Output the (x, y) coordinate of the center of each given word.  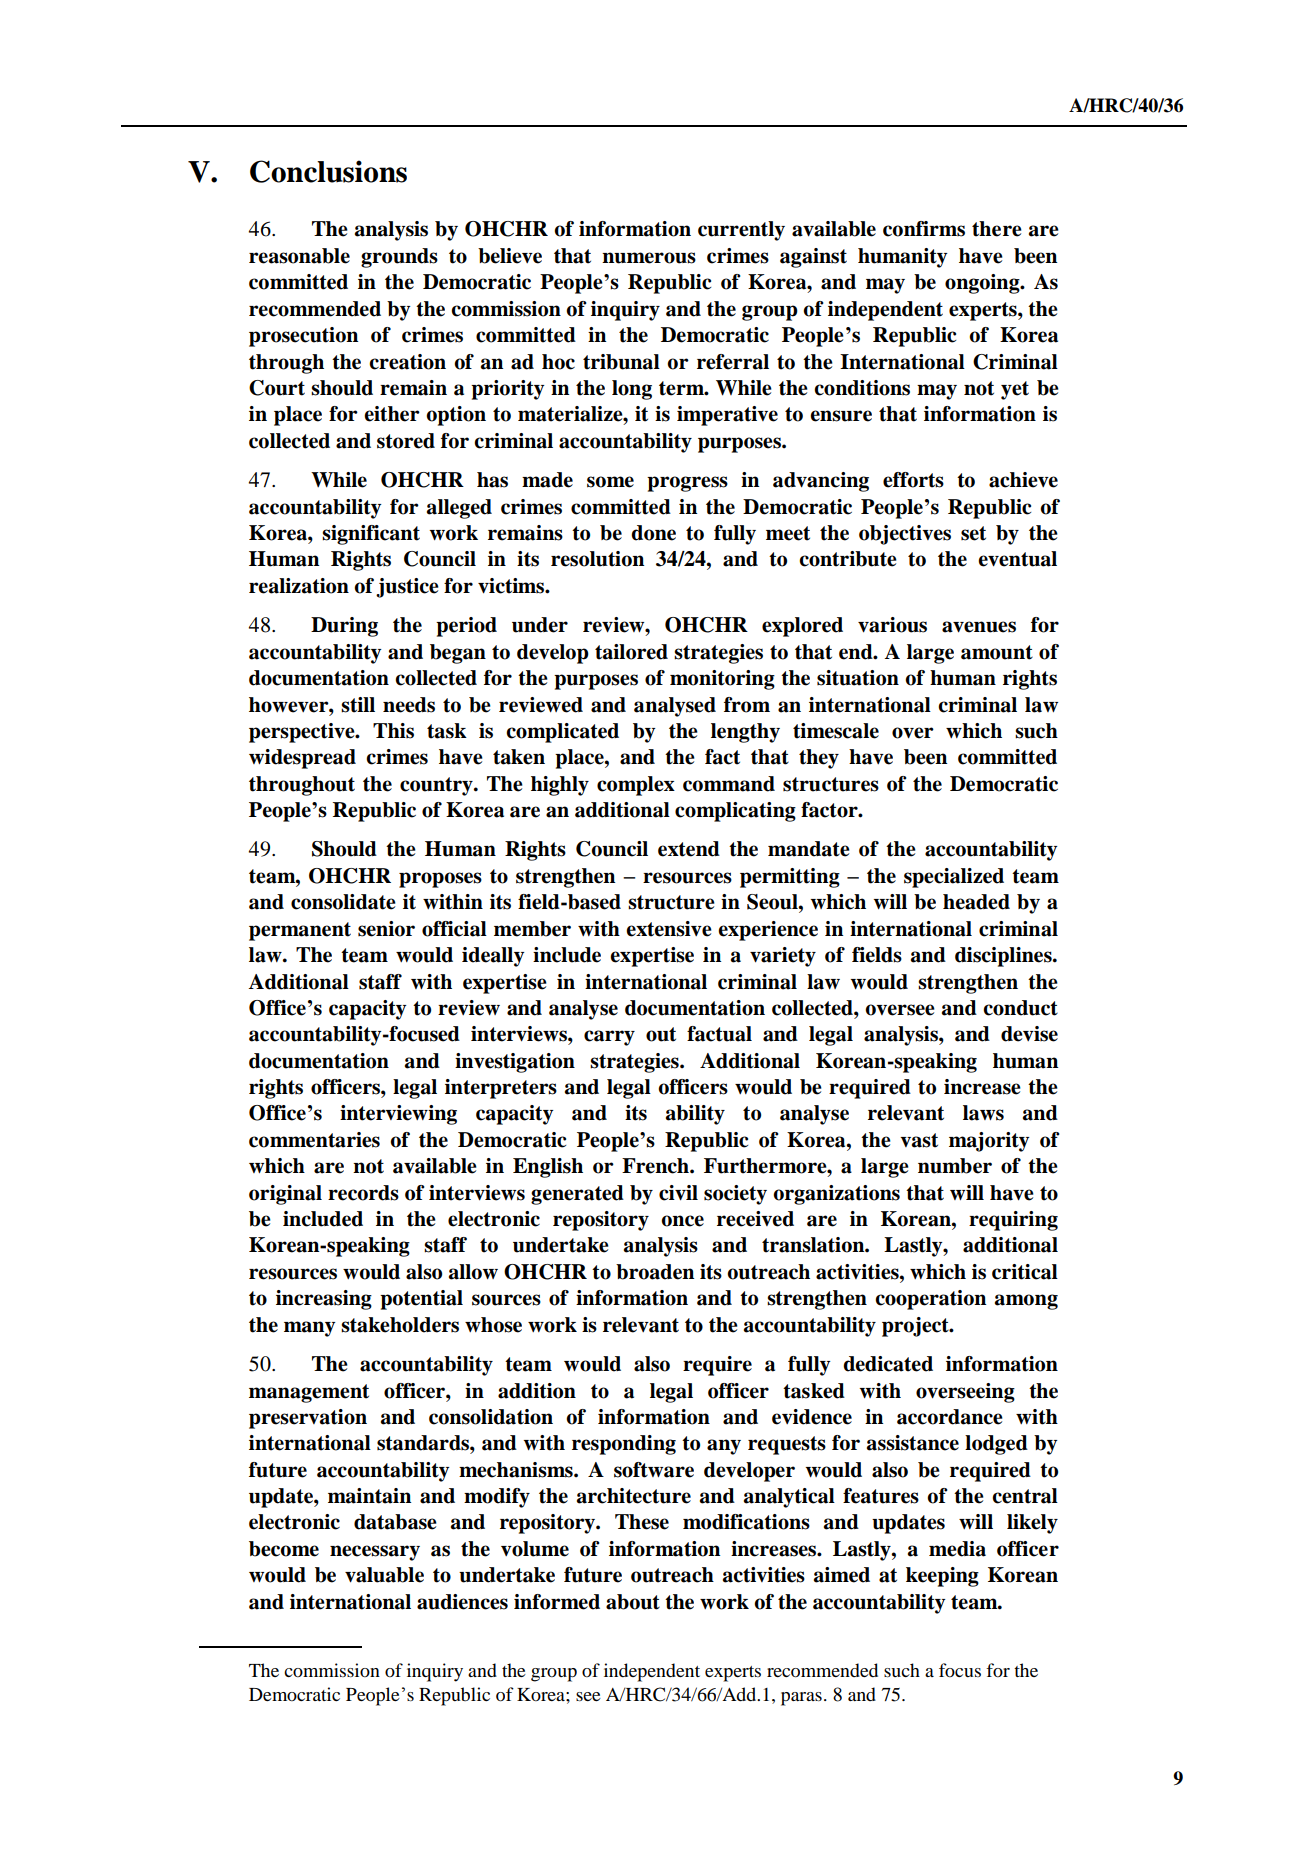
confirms (924, 229)
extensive (669, 929)
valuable (384, 1575)
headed (976, 902)
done (653, 533)
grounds (399, 258)
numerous (649, 258)
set (973, 533)
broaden (655, 1272)
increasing (324, 1300)
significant (371, 535)
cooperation (930, 1300)
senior (386, 929)
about (633, 1602)
